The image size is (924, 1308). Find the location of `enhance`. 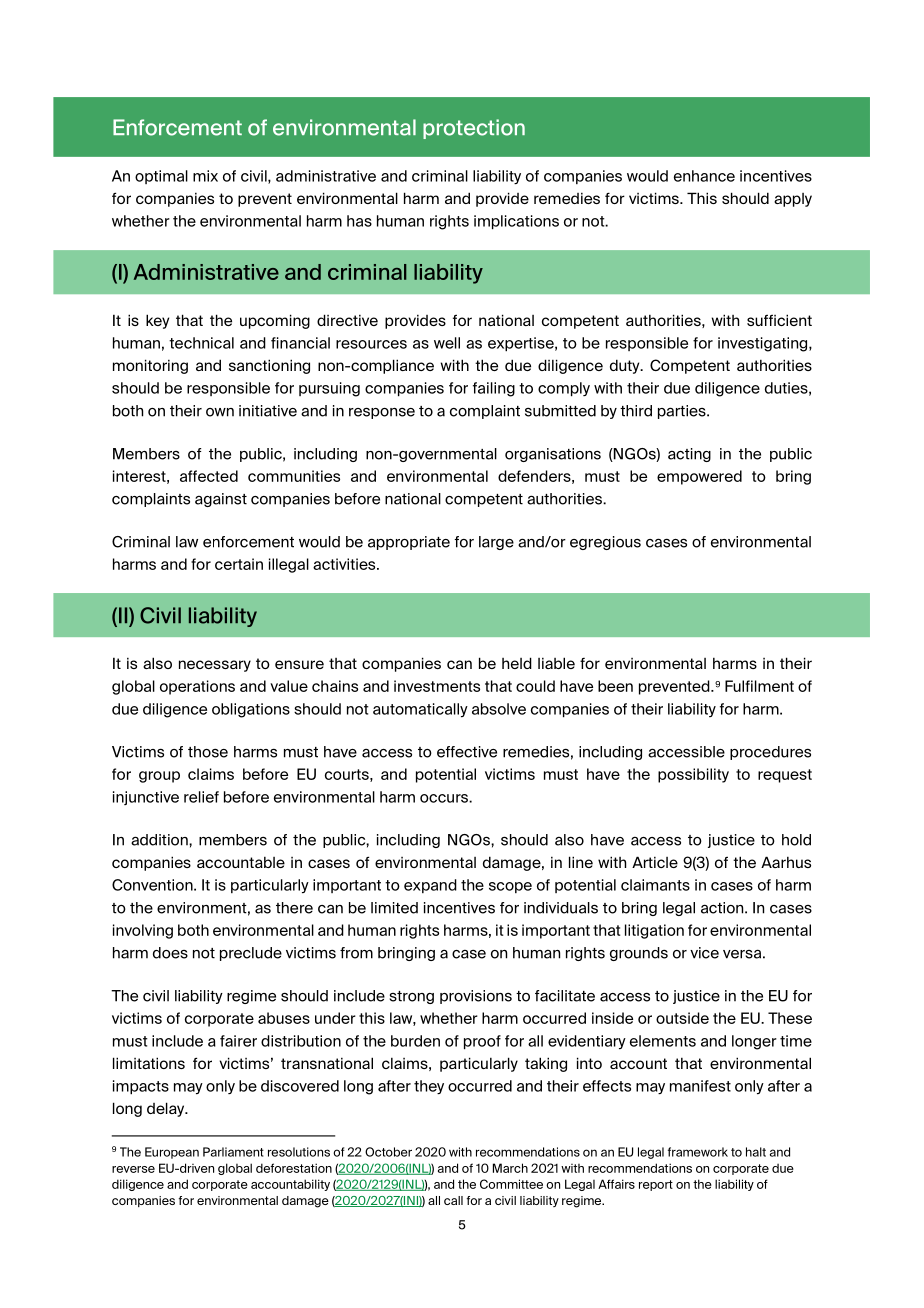

enhance is located at coordinates (704, 176).
